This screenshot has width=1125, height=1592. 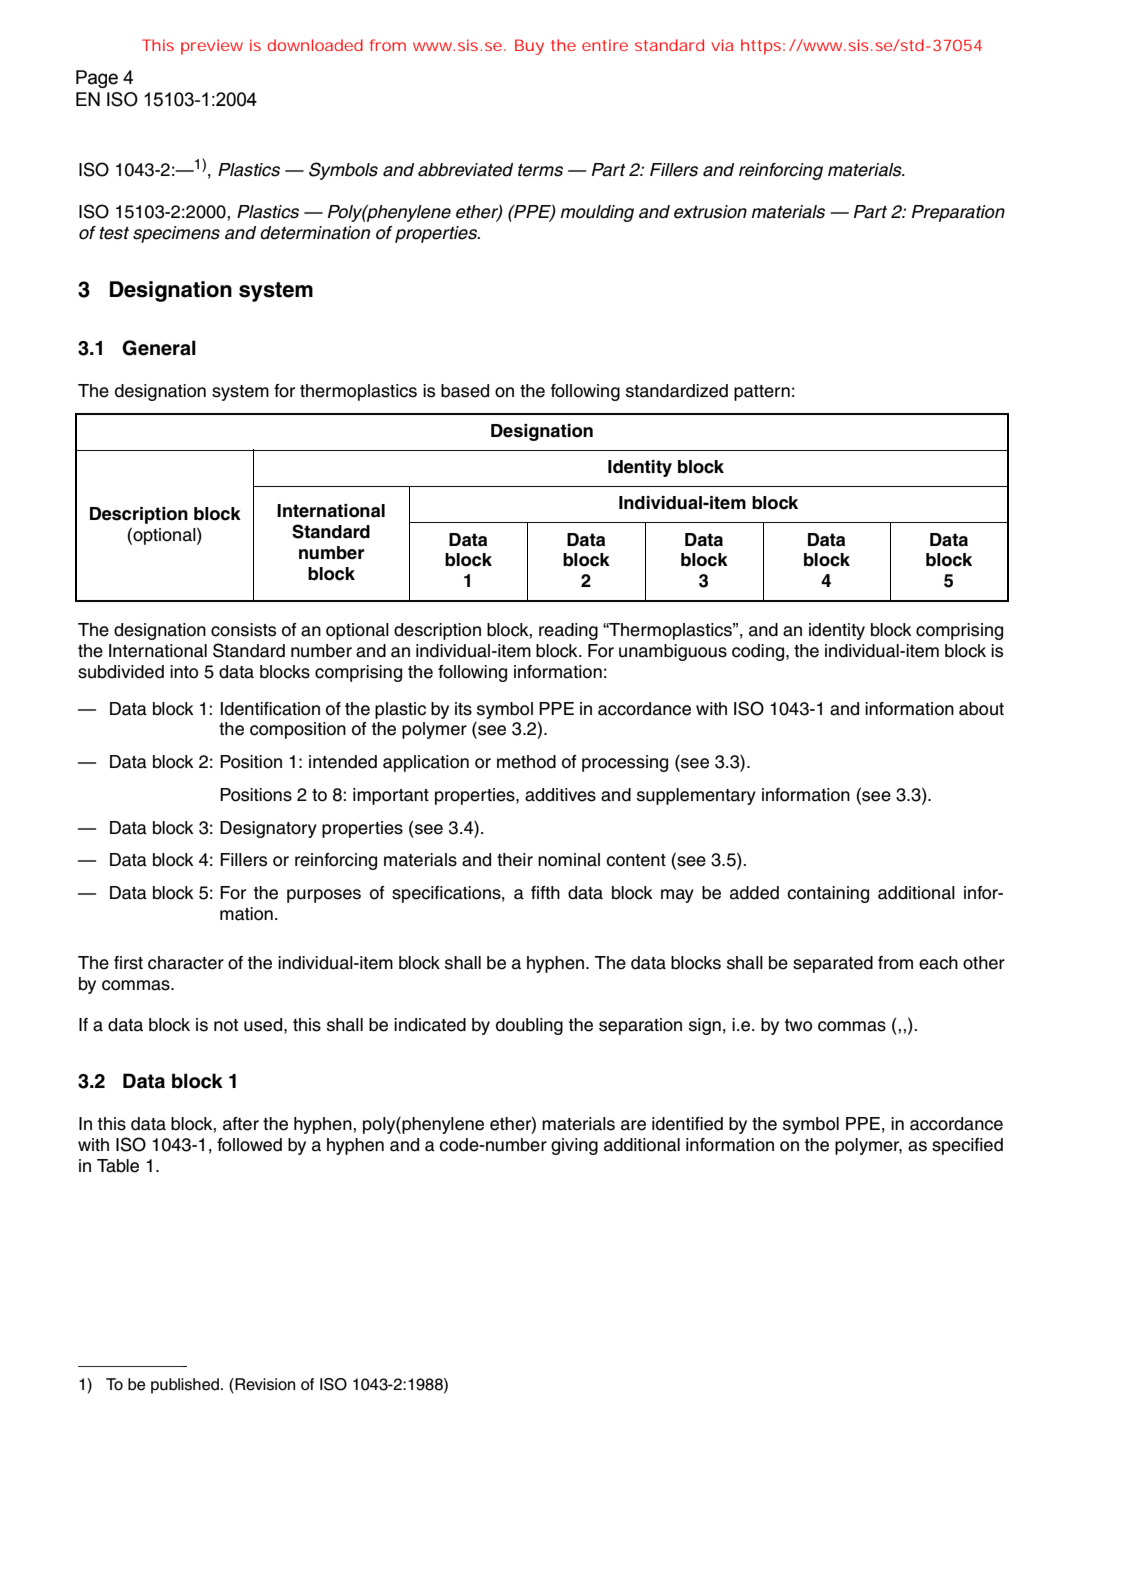 What do you see at coordinates (212, 47) in the screenshot?
I see `preview` at bounding box center [212, 47].
